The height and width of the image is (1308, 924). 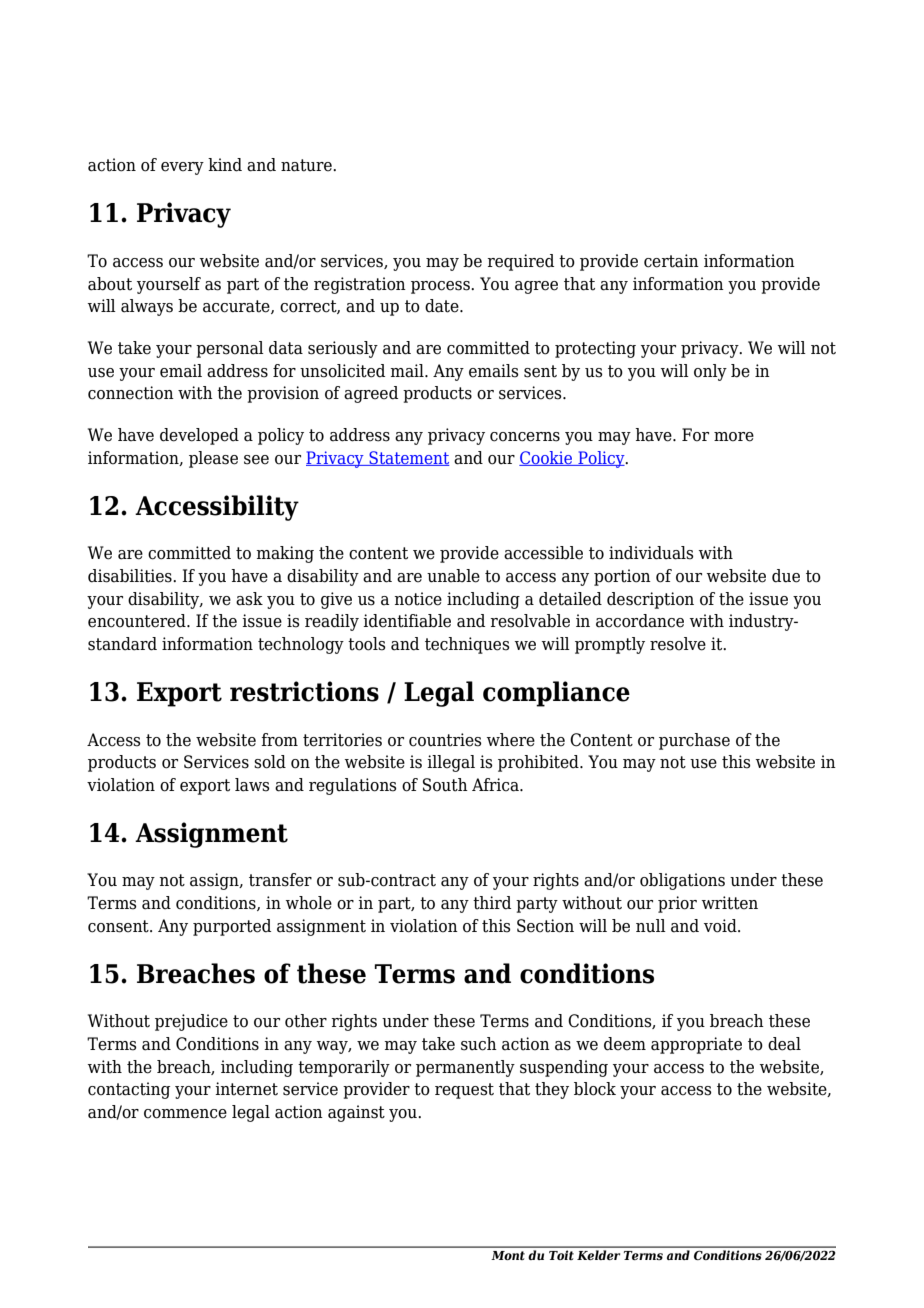 What do you see at coordinates (279, 740) in the image?
I see `from` at bounding box center [279, 740].
